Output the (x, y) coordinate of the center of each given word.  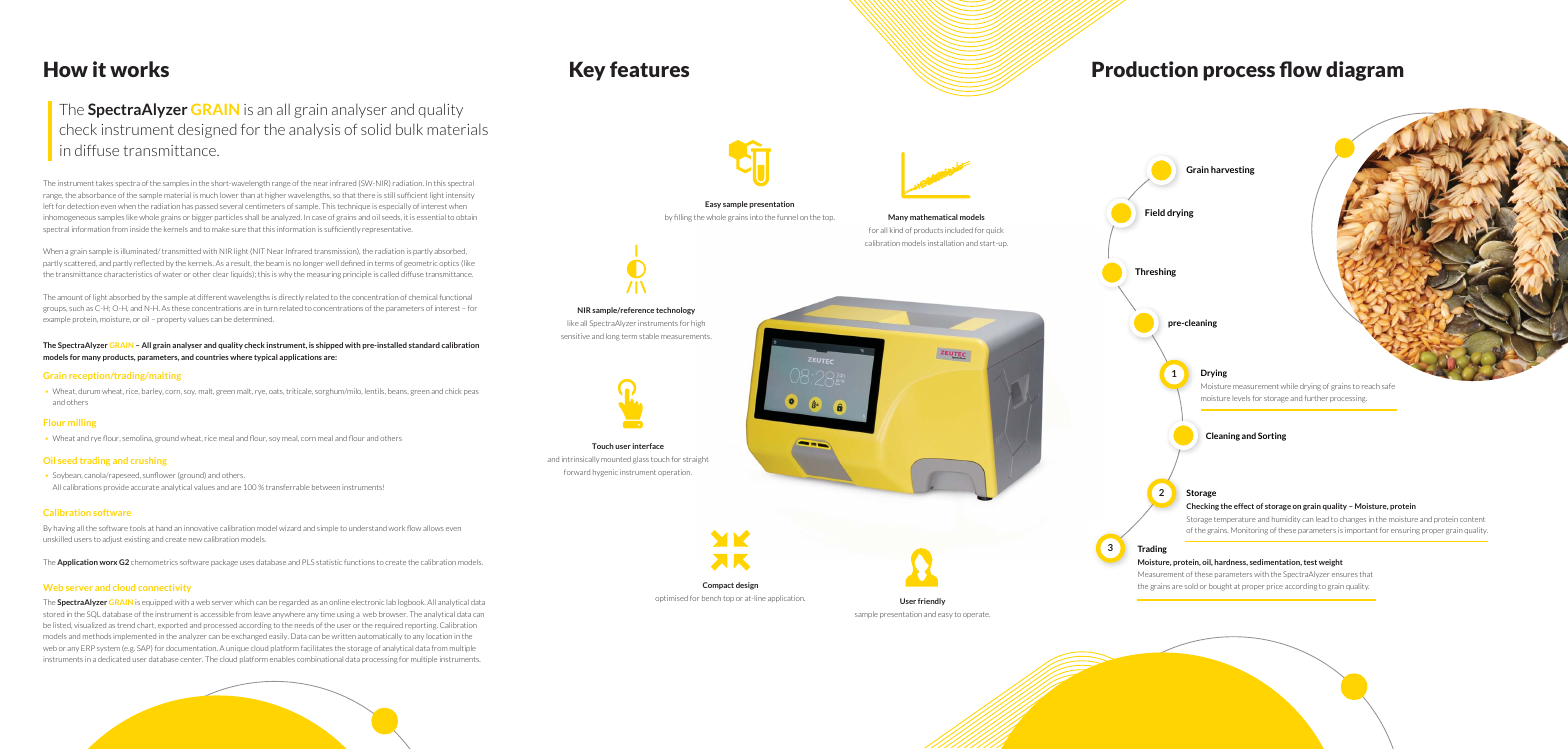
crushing (149, 461)
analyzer (192, 636)
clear (220, 274)
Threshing (1155, 272)
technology (675, 311)
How (66, 69)
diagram (1365, 71)
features (649, 69)
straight (695, 460)
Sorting (1272, 436)
